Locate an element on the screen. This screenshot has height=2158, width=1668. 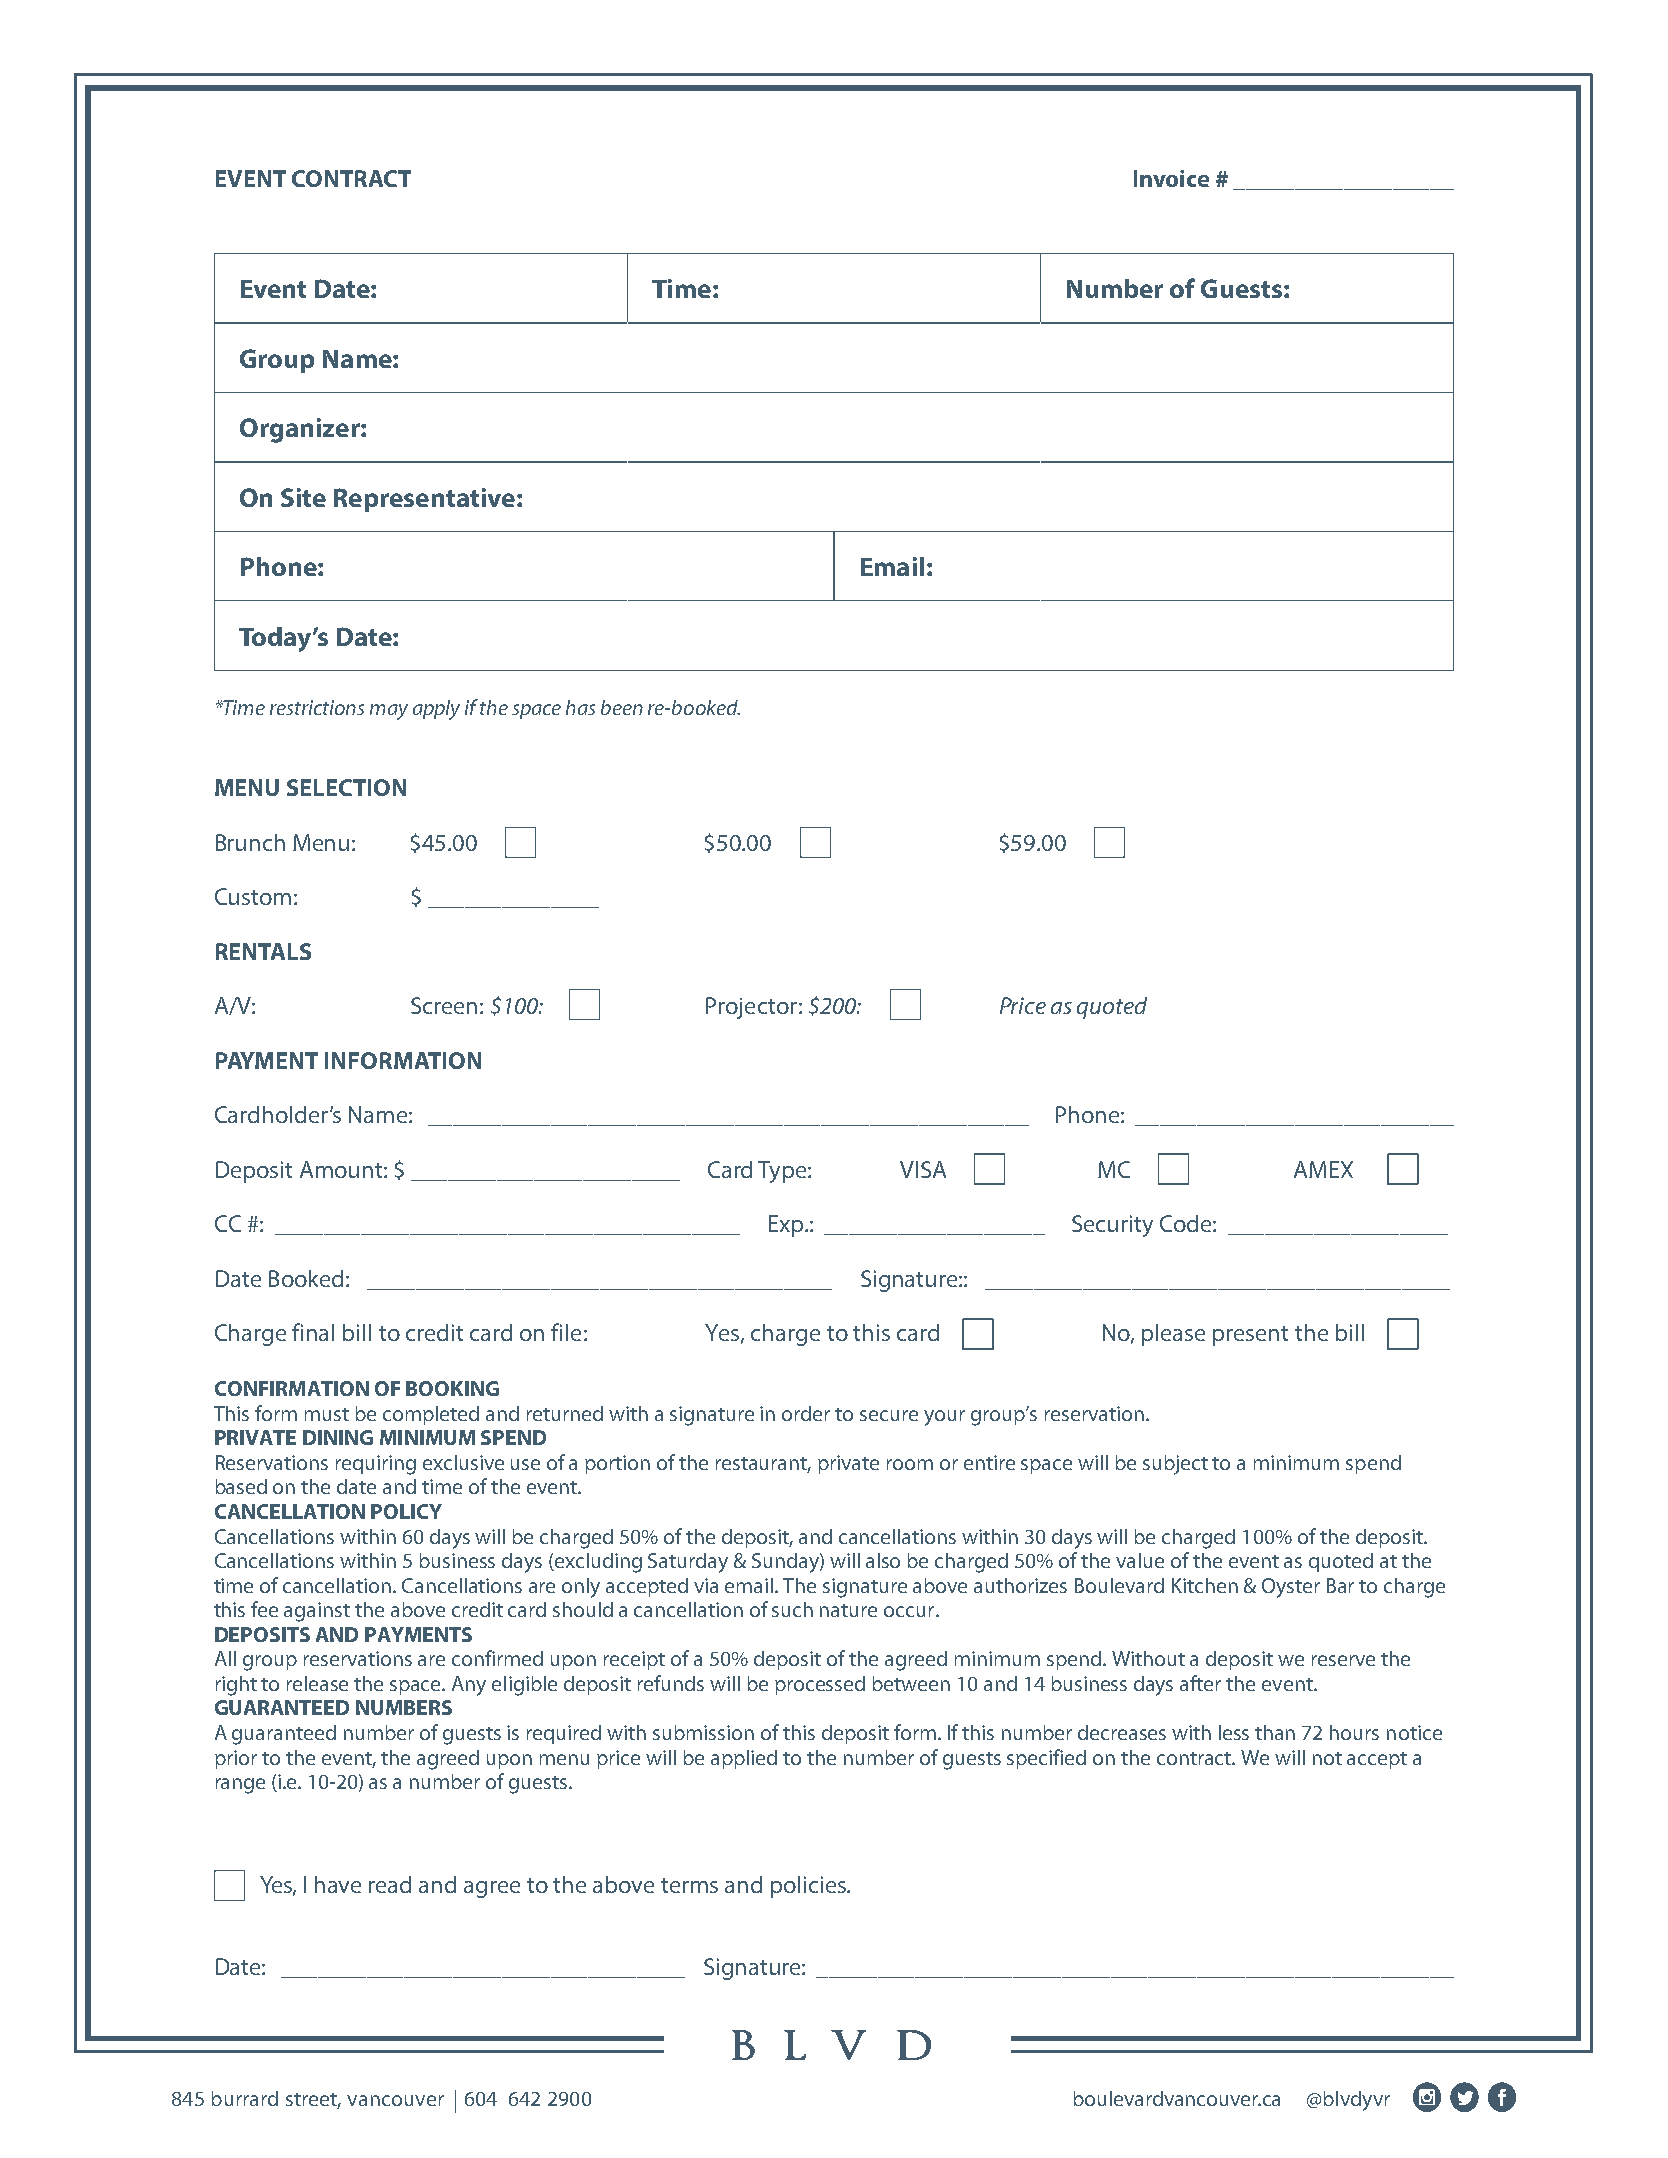
burrard is located at coordinates (245, 2098).
